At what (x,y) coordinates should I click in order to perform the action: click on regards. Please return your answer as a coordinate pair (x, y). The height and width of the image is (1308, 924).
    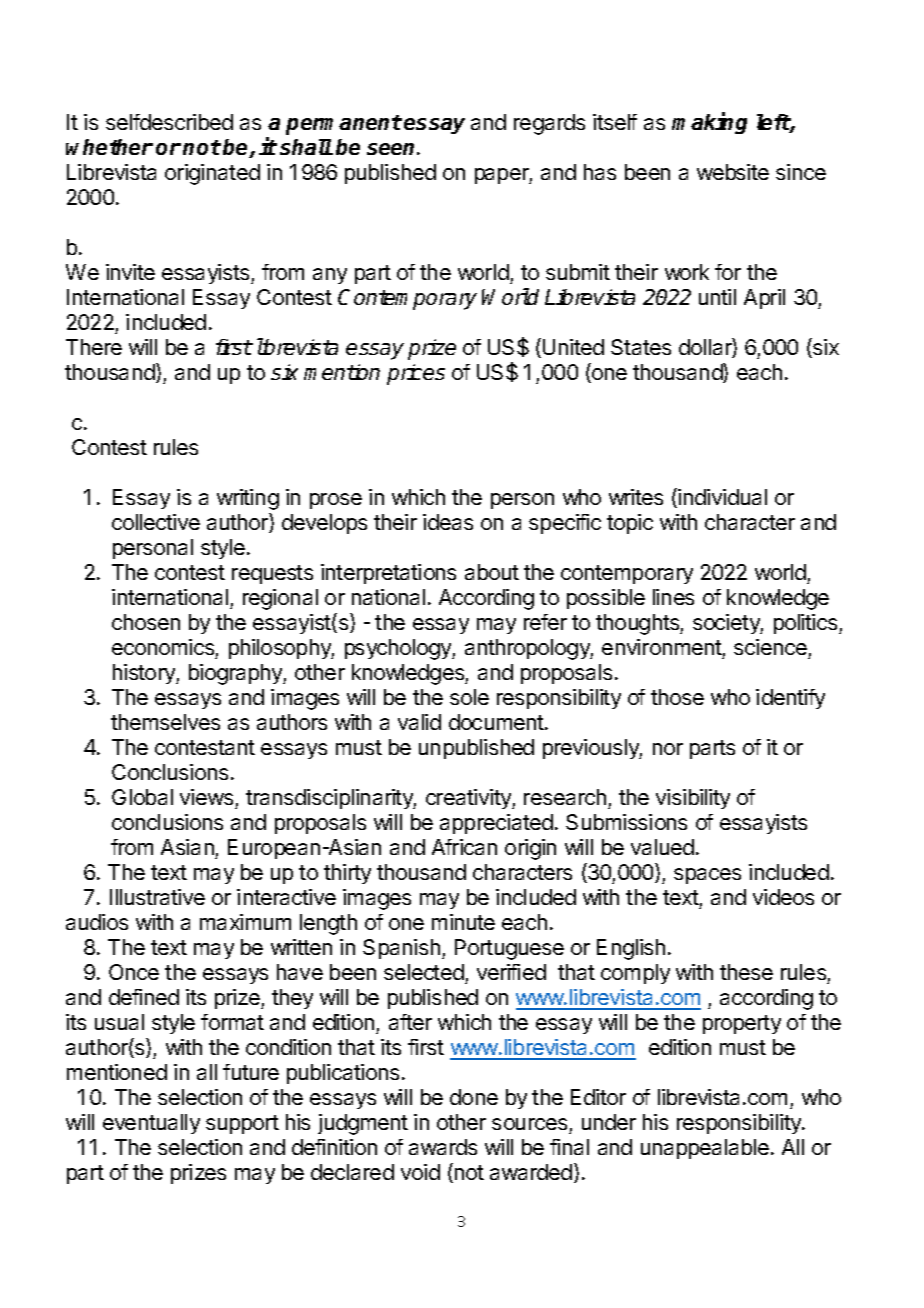
    Looking at the image, I should click on (549, 124).
